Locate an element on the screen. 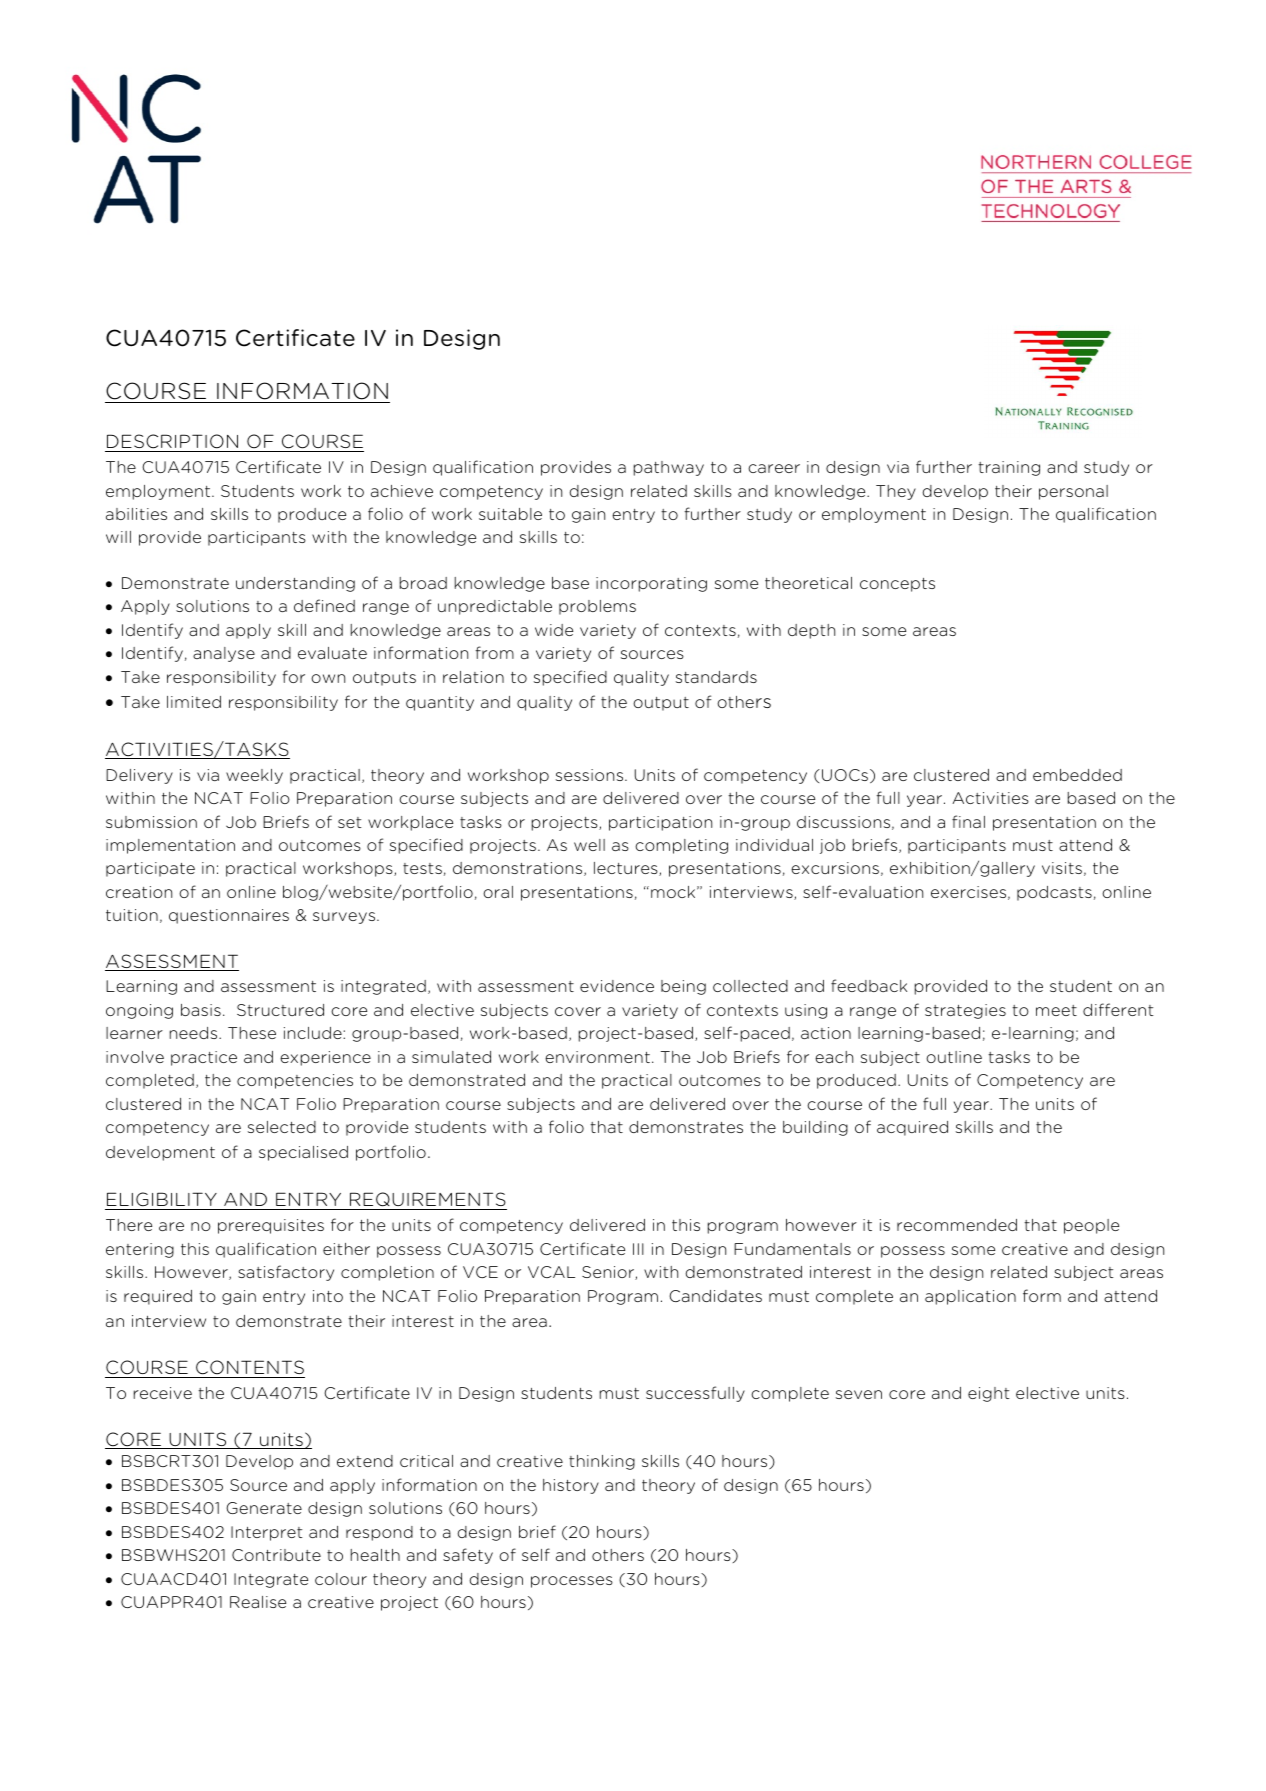 The width and height of the screenshot is (1266, 1791). application is located at coordinates (970, 1297).
